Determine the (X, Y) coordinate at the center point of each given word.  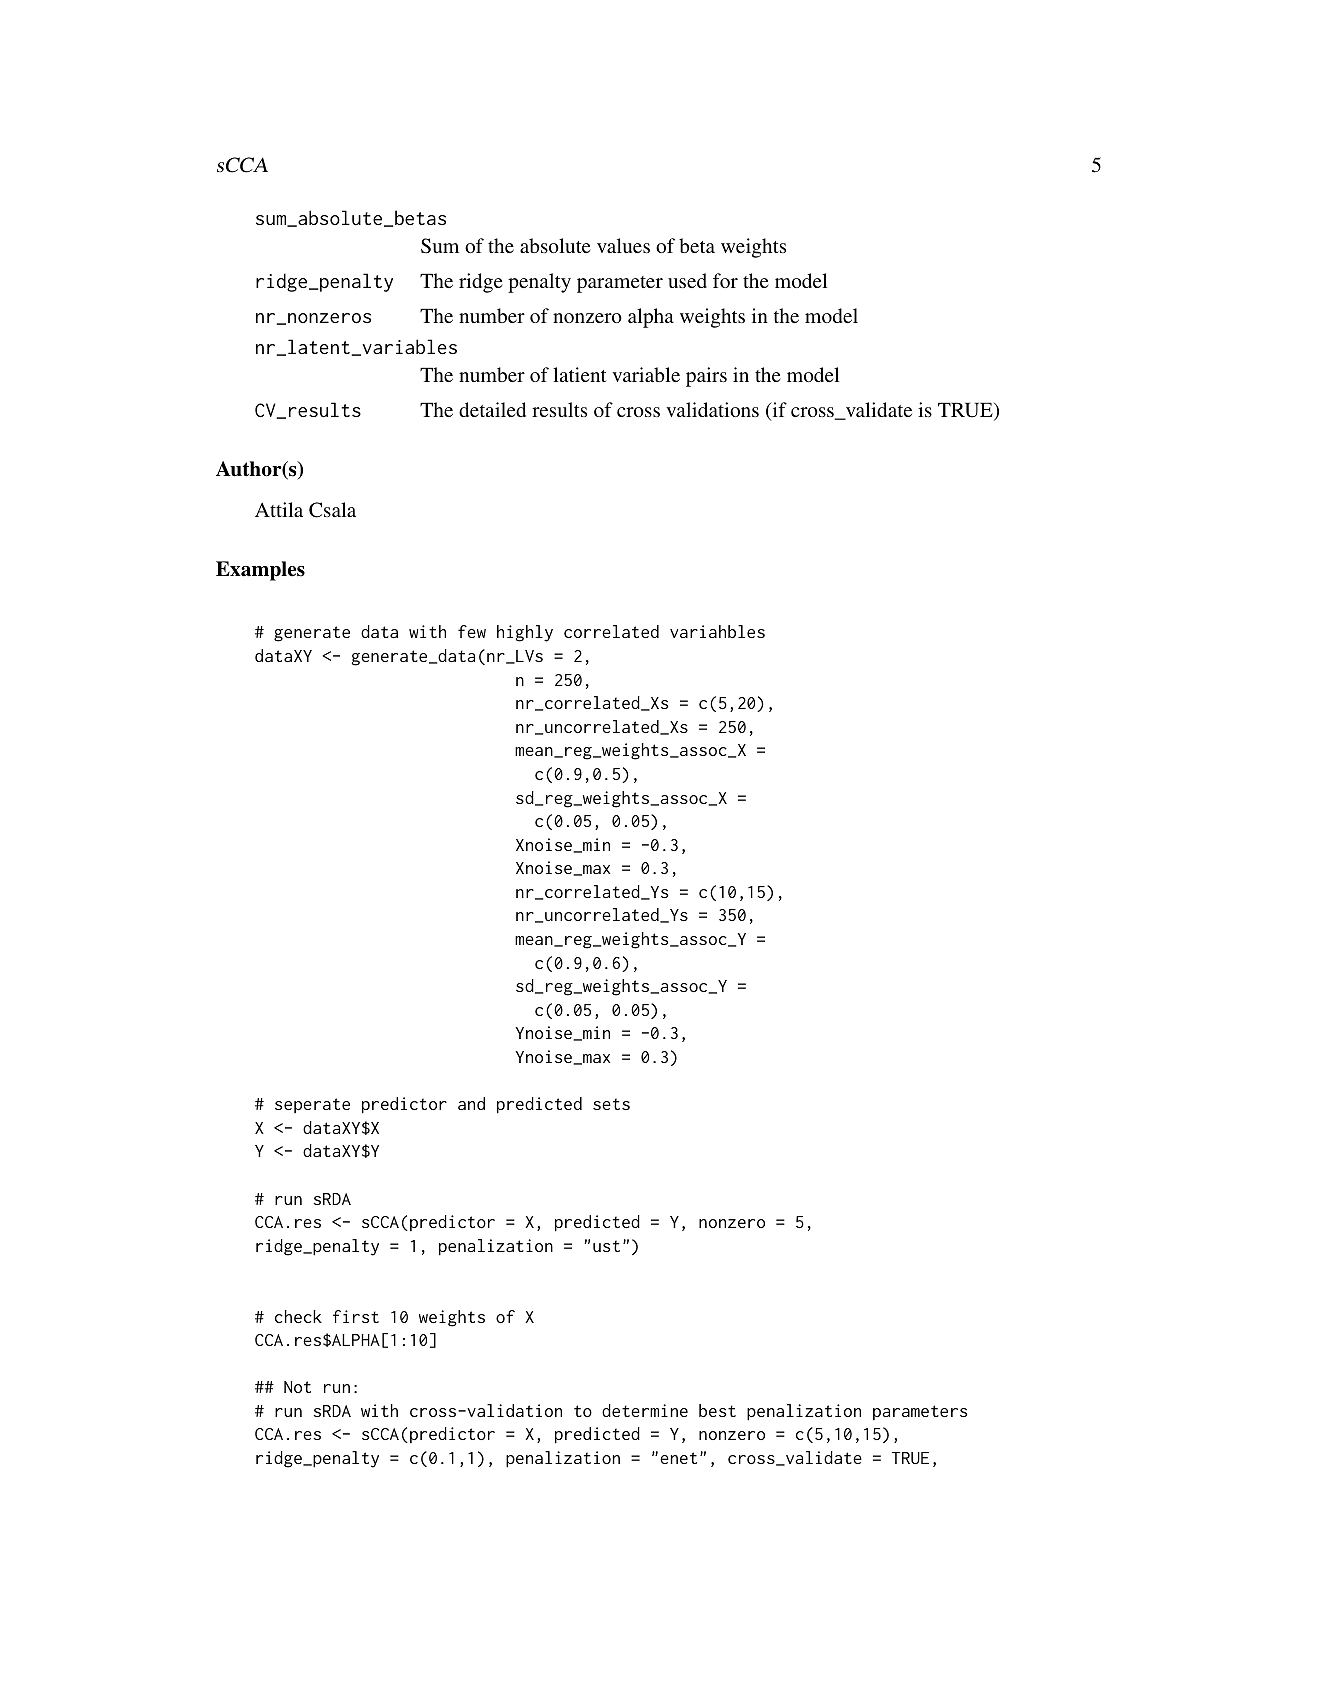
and (471, 1103)
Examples (260, 571)
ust (606, 1246)
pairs (706, 377)
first (356, 1316)
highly (525, 633)
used (687, 280)
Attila (279, 509)
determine (645, 1410)
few (472, 631)
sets (611, 1104)
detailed (492, 409)
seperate (312, 1105)
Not (297, 1387)
